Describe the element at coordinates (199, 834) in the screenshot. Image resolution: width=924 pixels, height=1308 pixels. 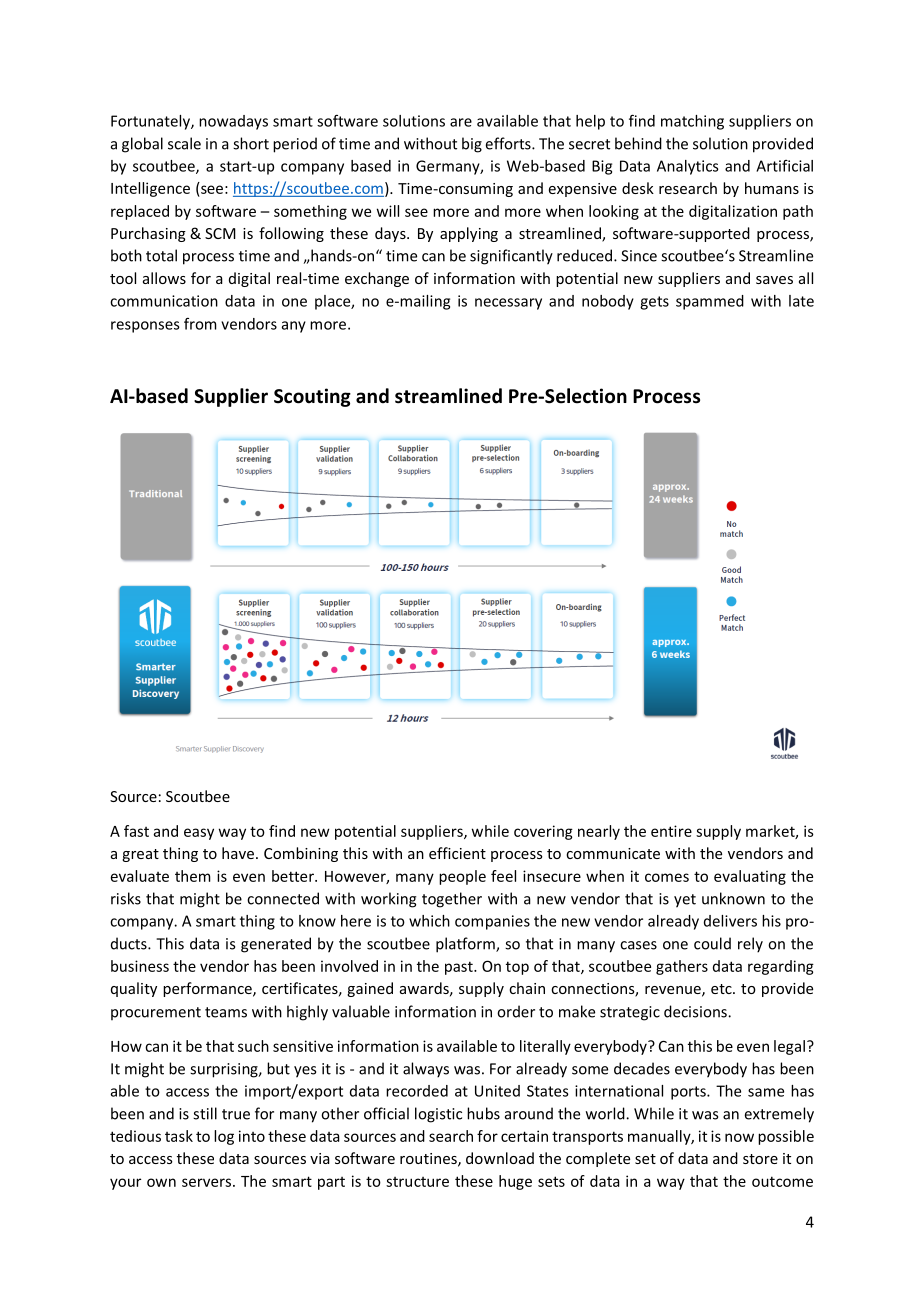
I see `easy` at that location.
